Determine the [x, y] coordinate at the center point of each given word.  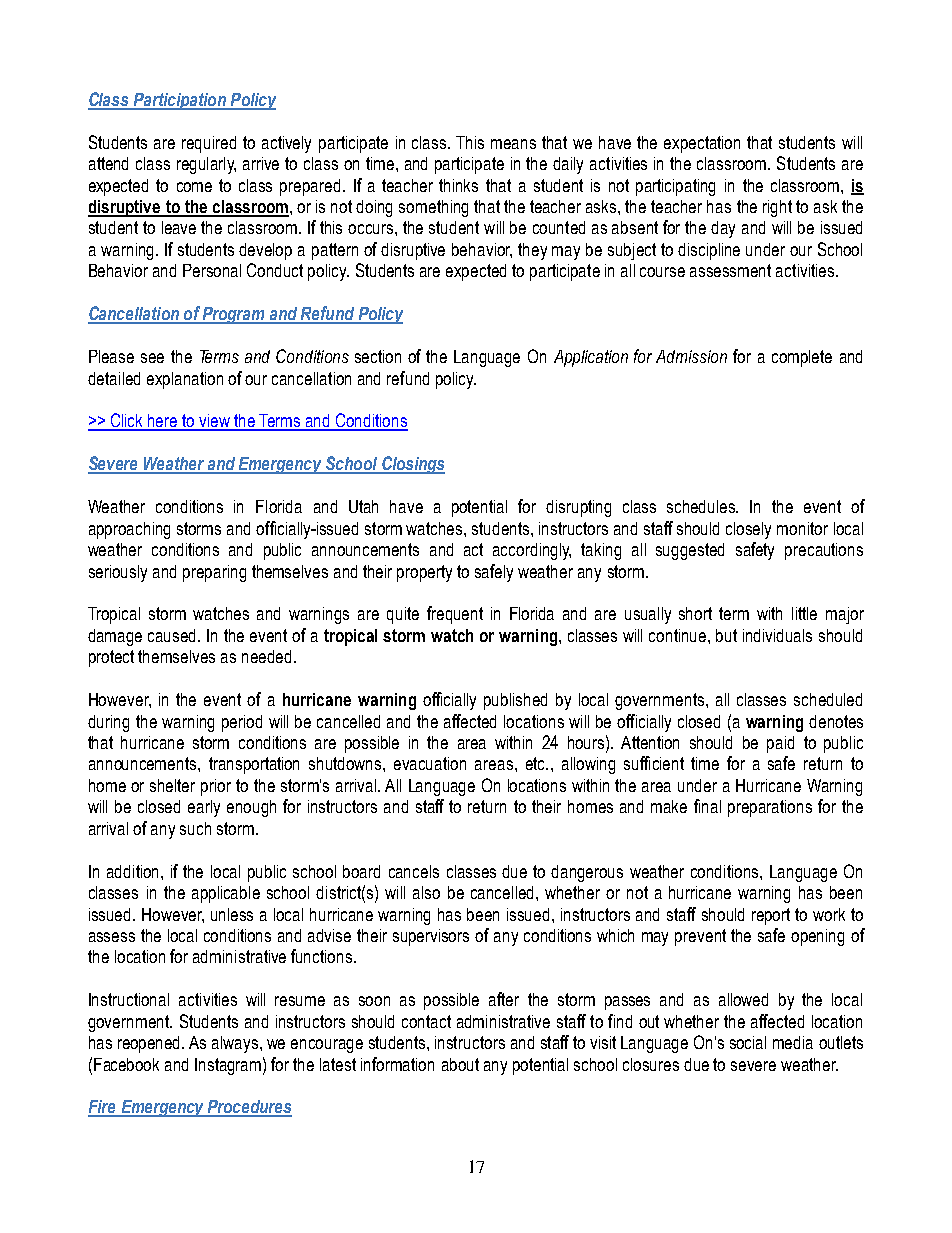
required [209, 144]
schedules [702, 506]
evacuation [430, 763]
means [513, 144]
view [215, 422]
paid [780, 744]
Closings [412, 465]
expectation [702, 144]
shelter [172, 785]
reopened [150, 1044]
